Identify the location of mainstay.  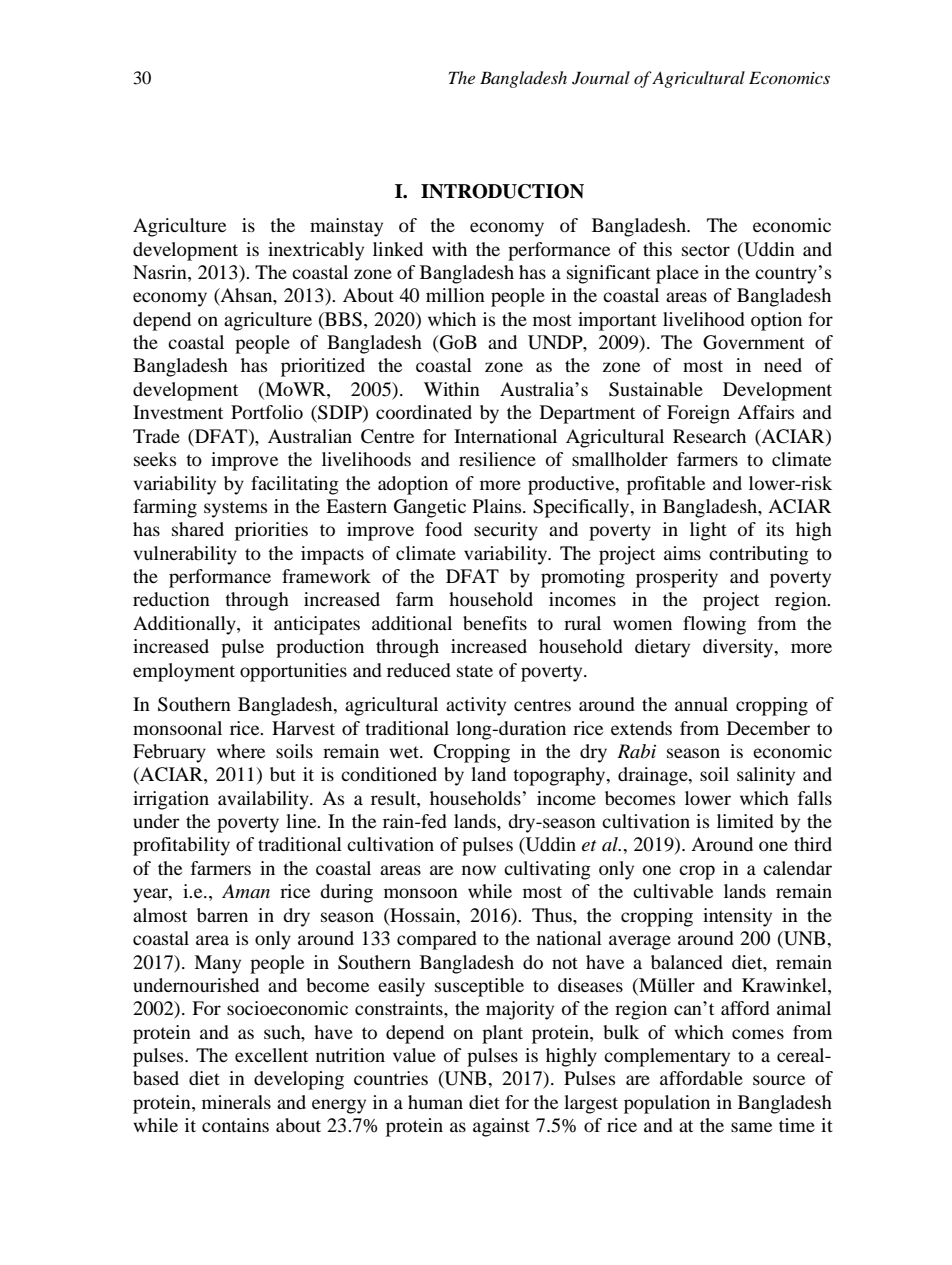
(346, 227).
